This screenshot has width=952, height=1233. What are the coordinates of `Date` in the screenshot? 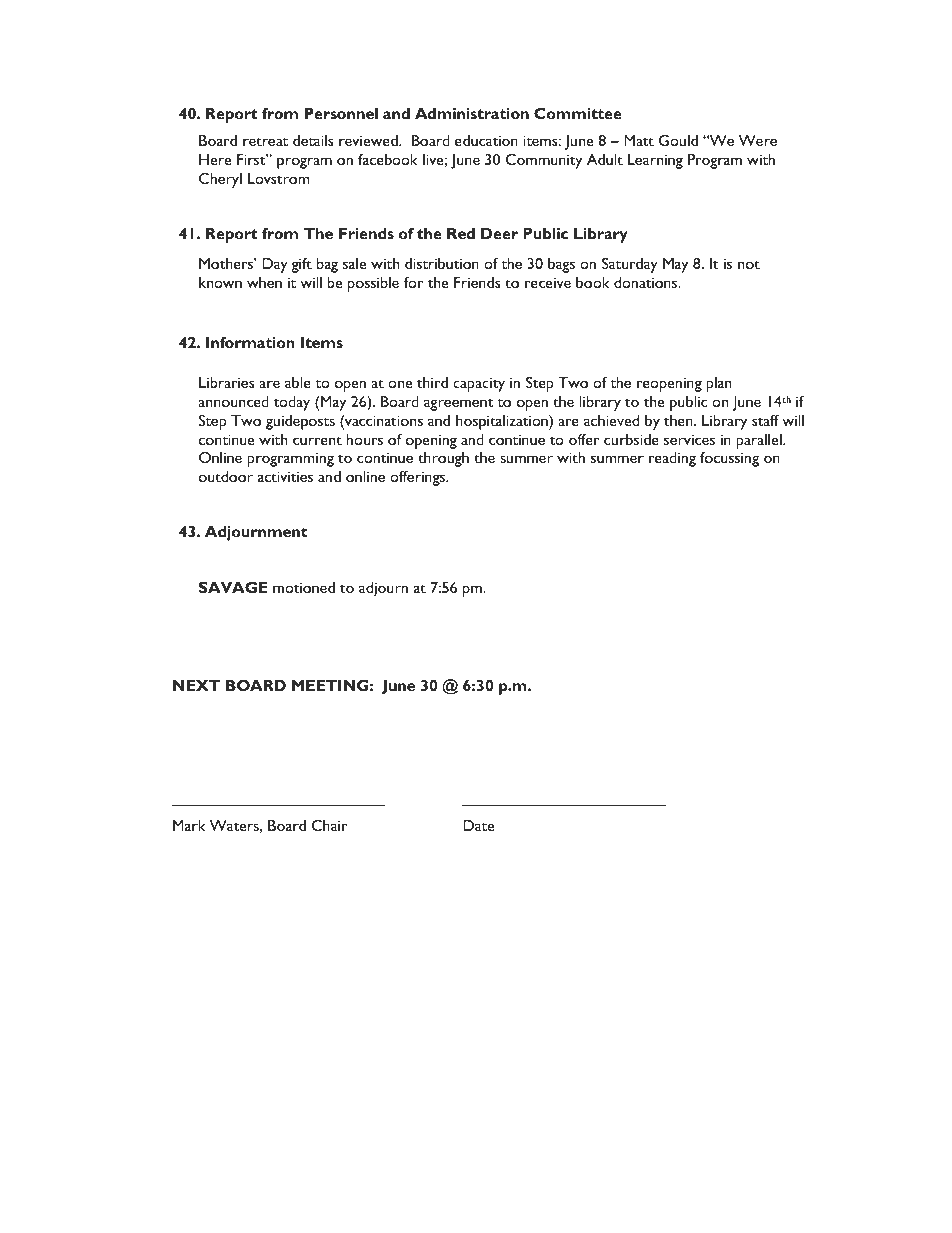 It's located at (478, 825).
